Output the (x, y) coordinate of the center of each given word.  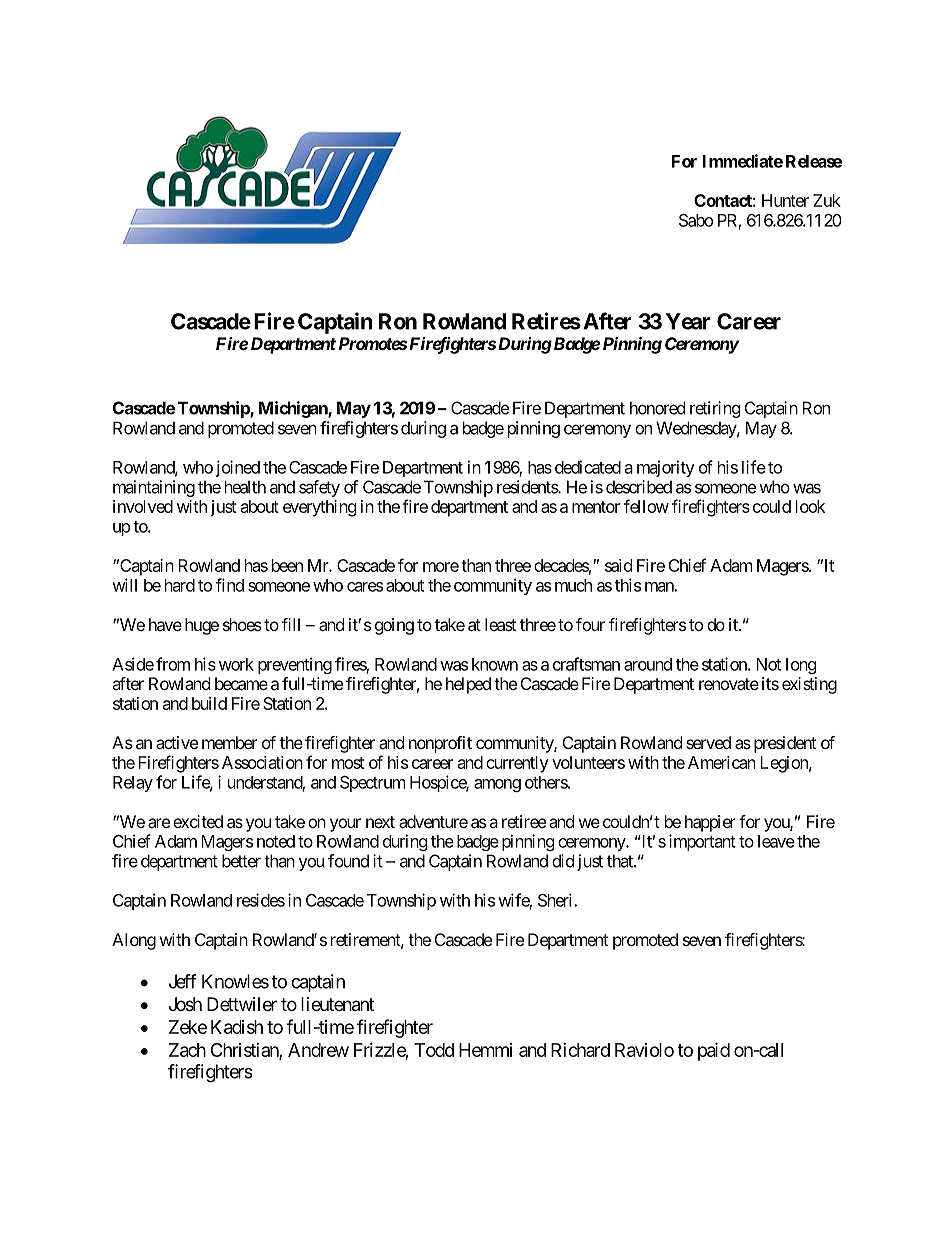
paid (714, 1051)
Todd (434, 1050)
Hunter (785, 200)
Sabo (696, 220)
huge (202, 626)
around (648, 664)
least (500, 624)
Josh (185, 1004)
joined (238, 468)
